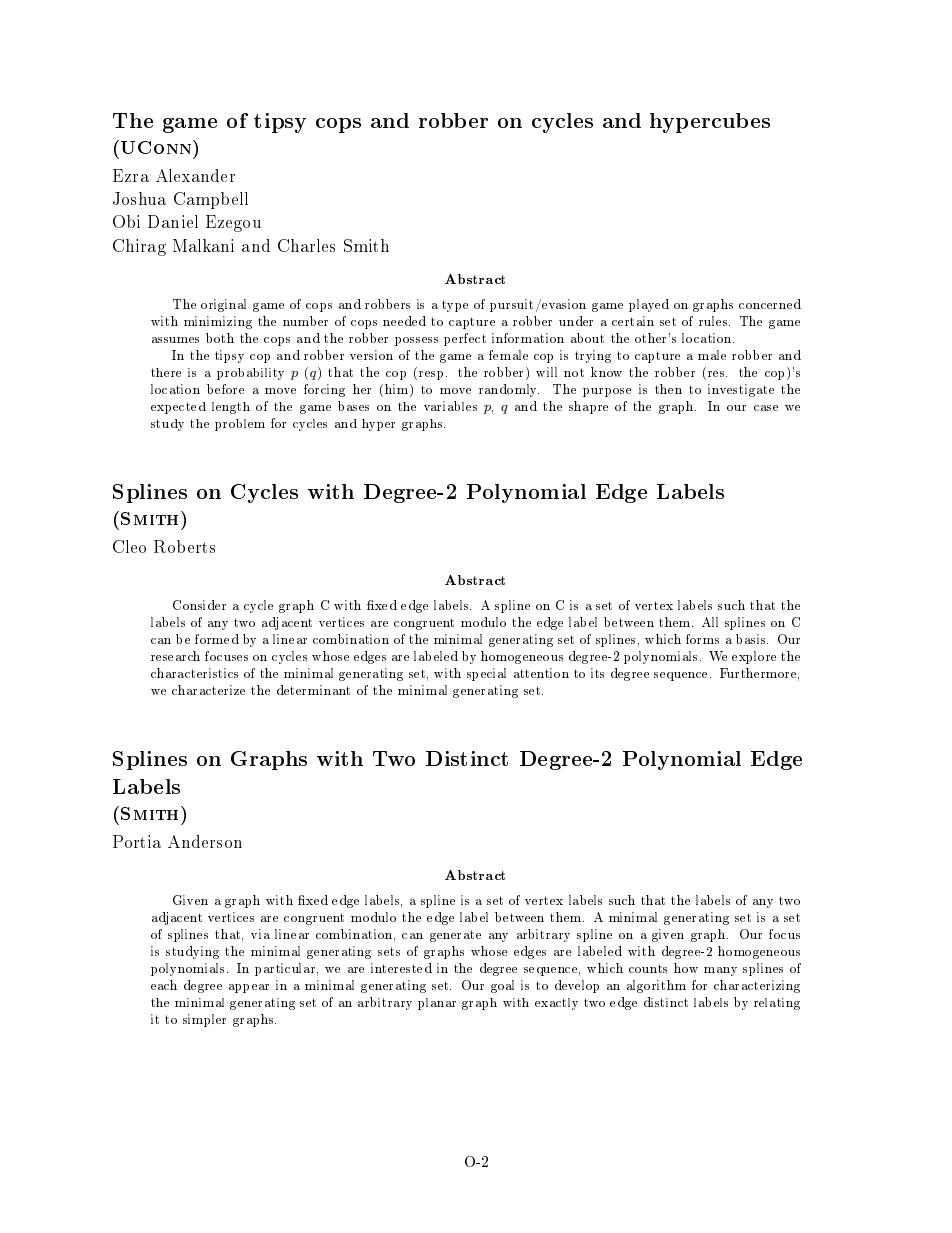 The image size is (952, 1233). What do you see at coordinates (702, 639) in the screenshot?
I see `forms` at bounding box center [702, 639].
